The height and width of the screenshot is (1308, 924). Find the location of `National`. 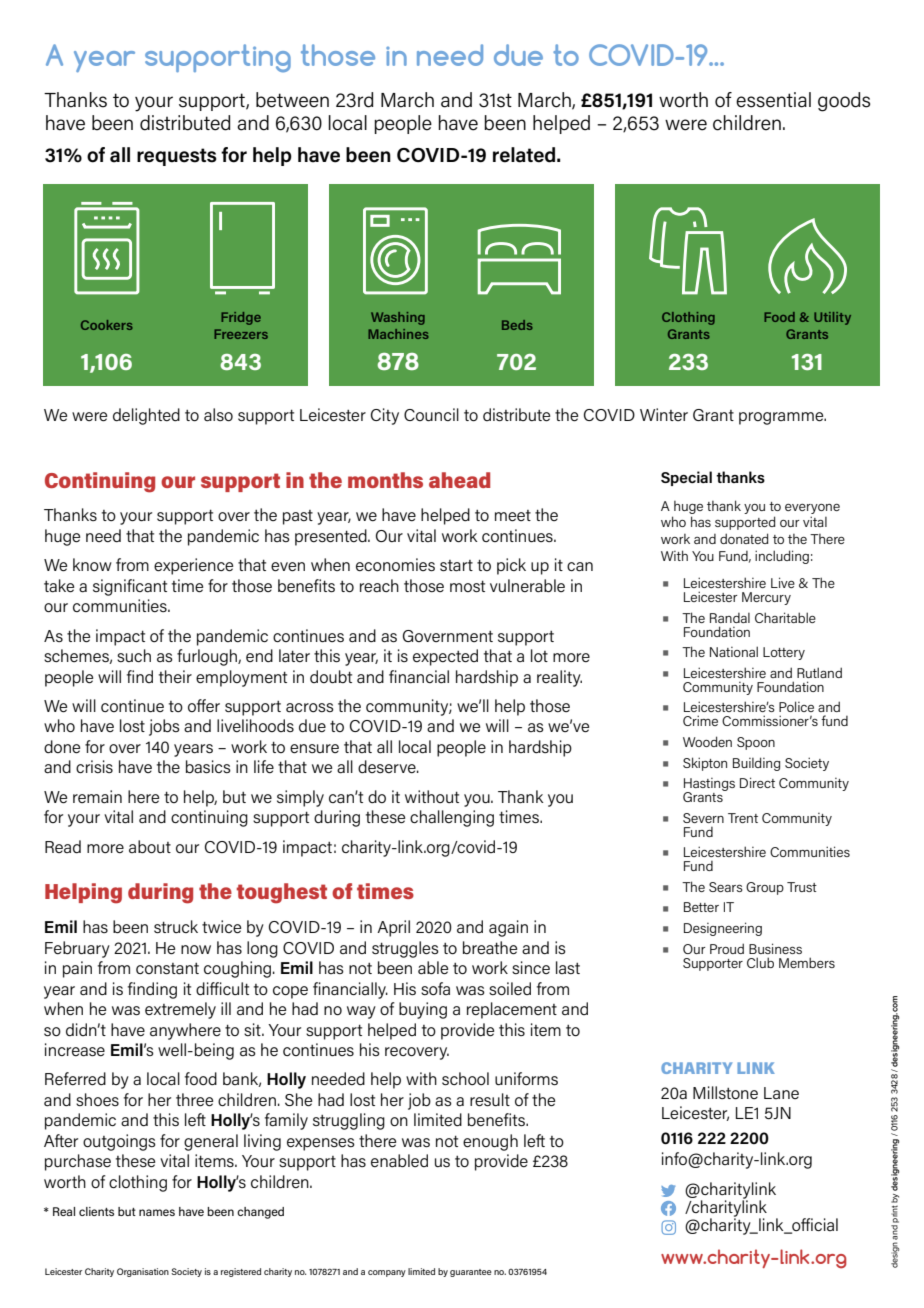

National is located at coordinates (734, 651).
